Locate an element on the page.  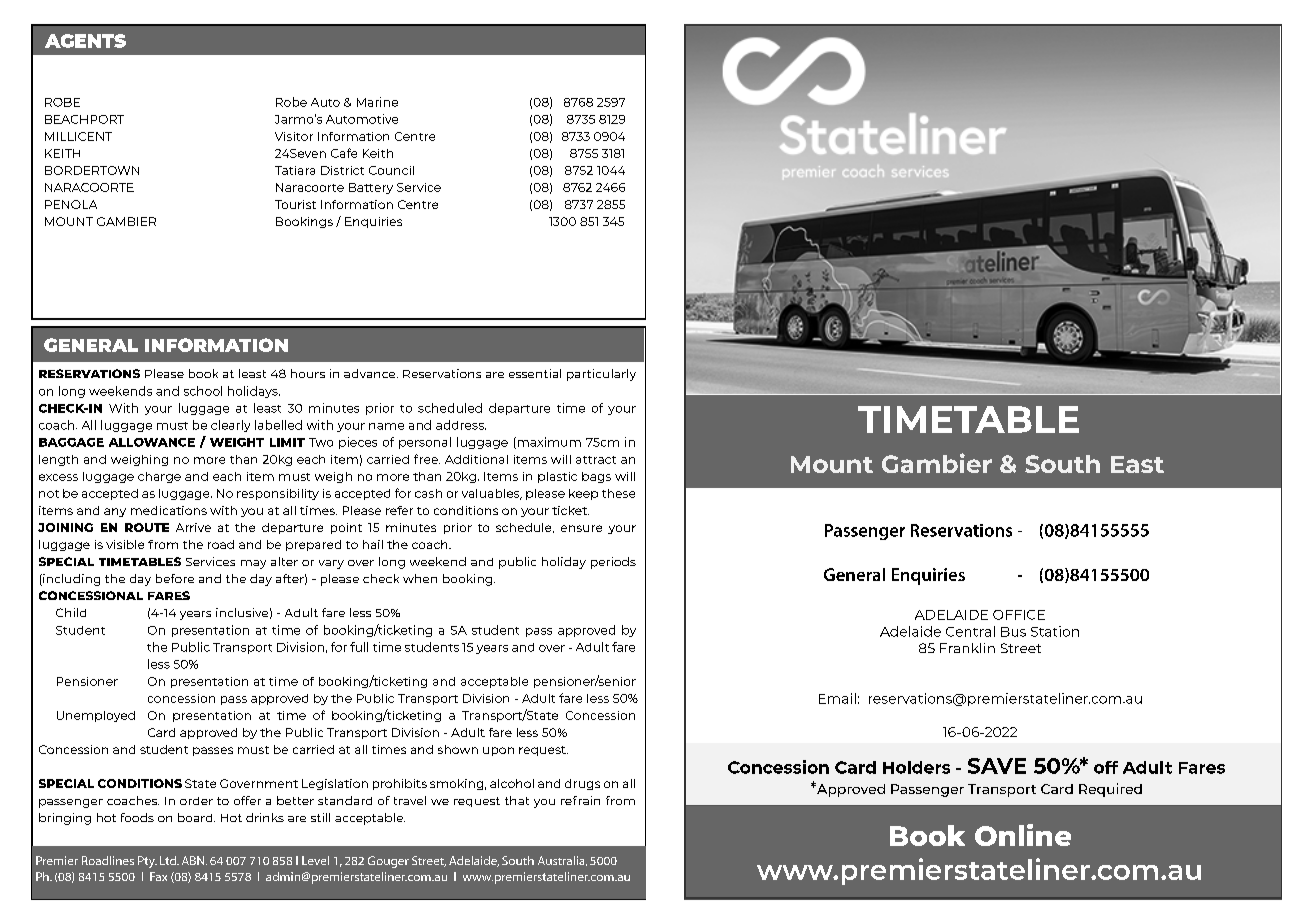
particularly is located at coordinates (601, 375).
